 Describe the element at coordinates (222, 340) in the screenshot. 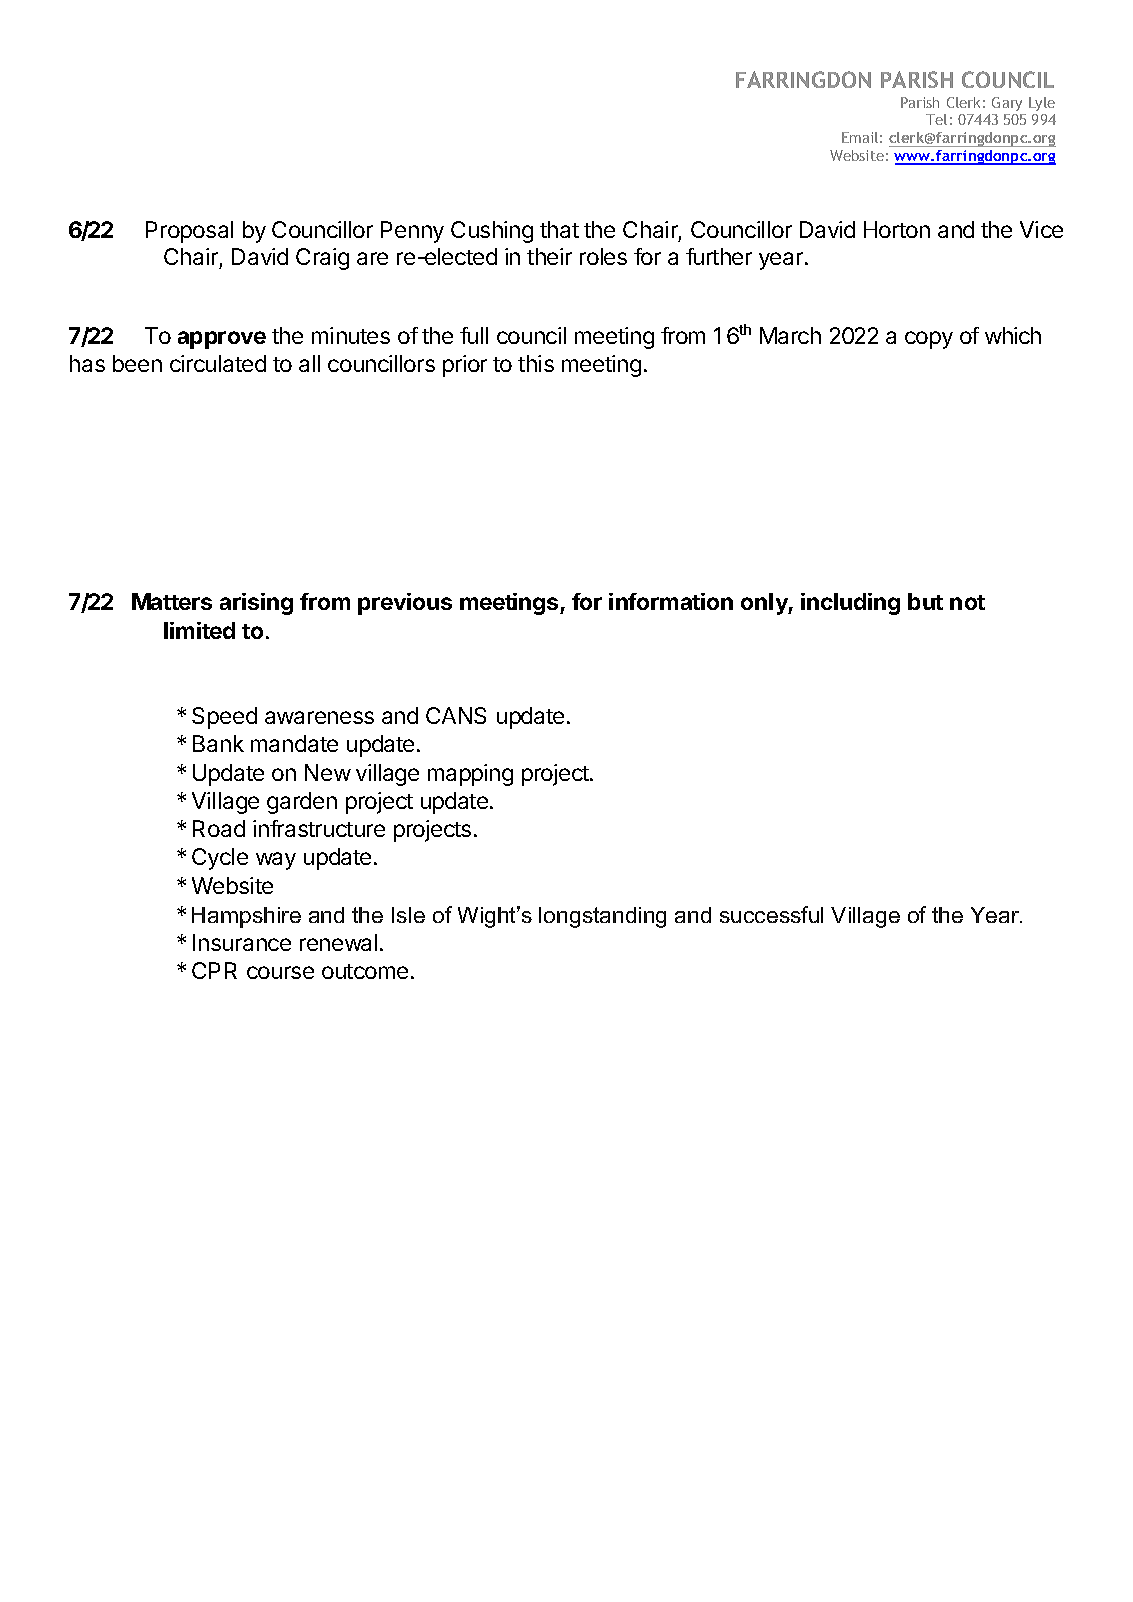

I see `approve` at that location.
